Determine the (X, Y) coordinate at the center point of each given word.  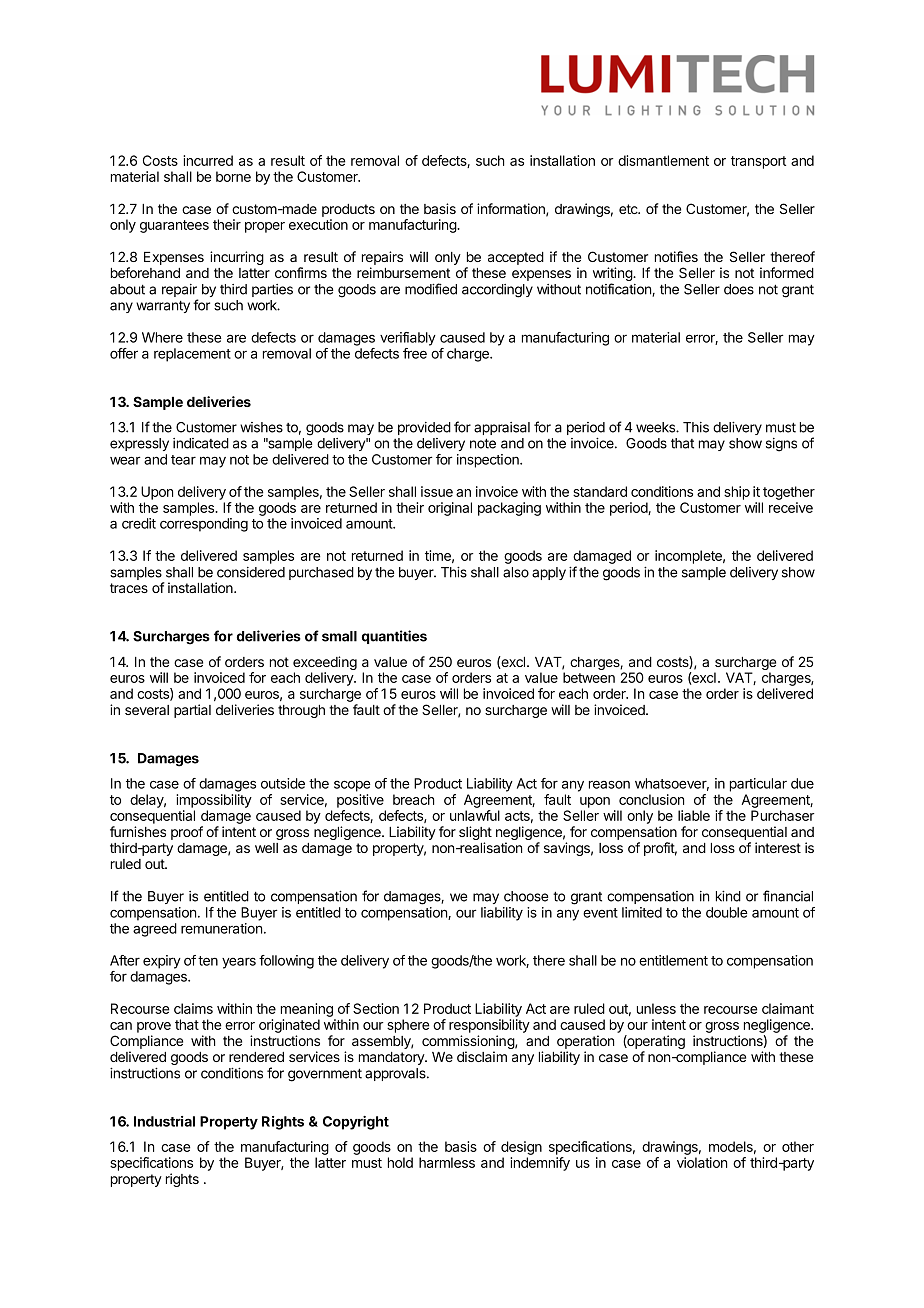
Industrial (164, 1121)
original (450, 509)
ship (737, 493)
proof (187, 833)
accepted (516, 258)
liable (694, 815)
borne (233, 176)
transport (758, 162)
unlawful (475, 815)
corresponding (204, 525)
